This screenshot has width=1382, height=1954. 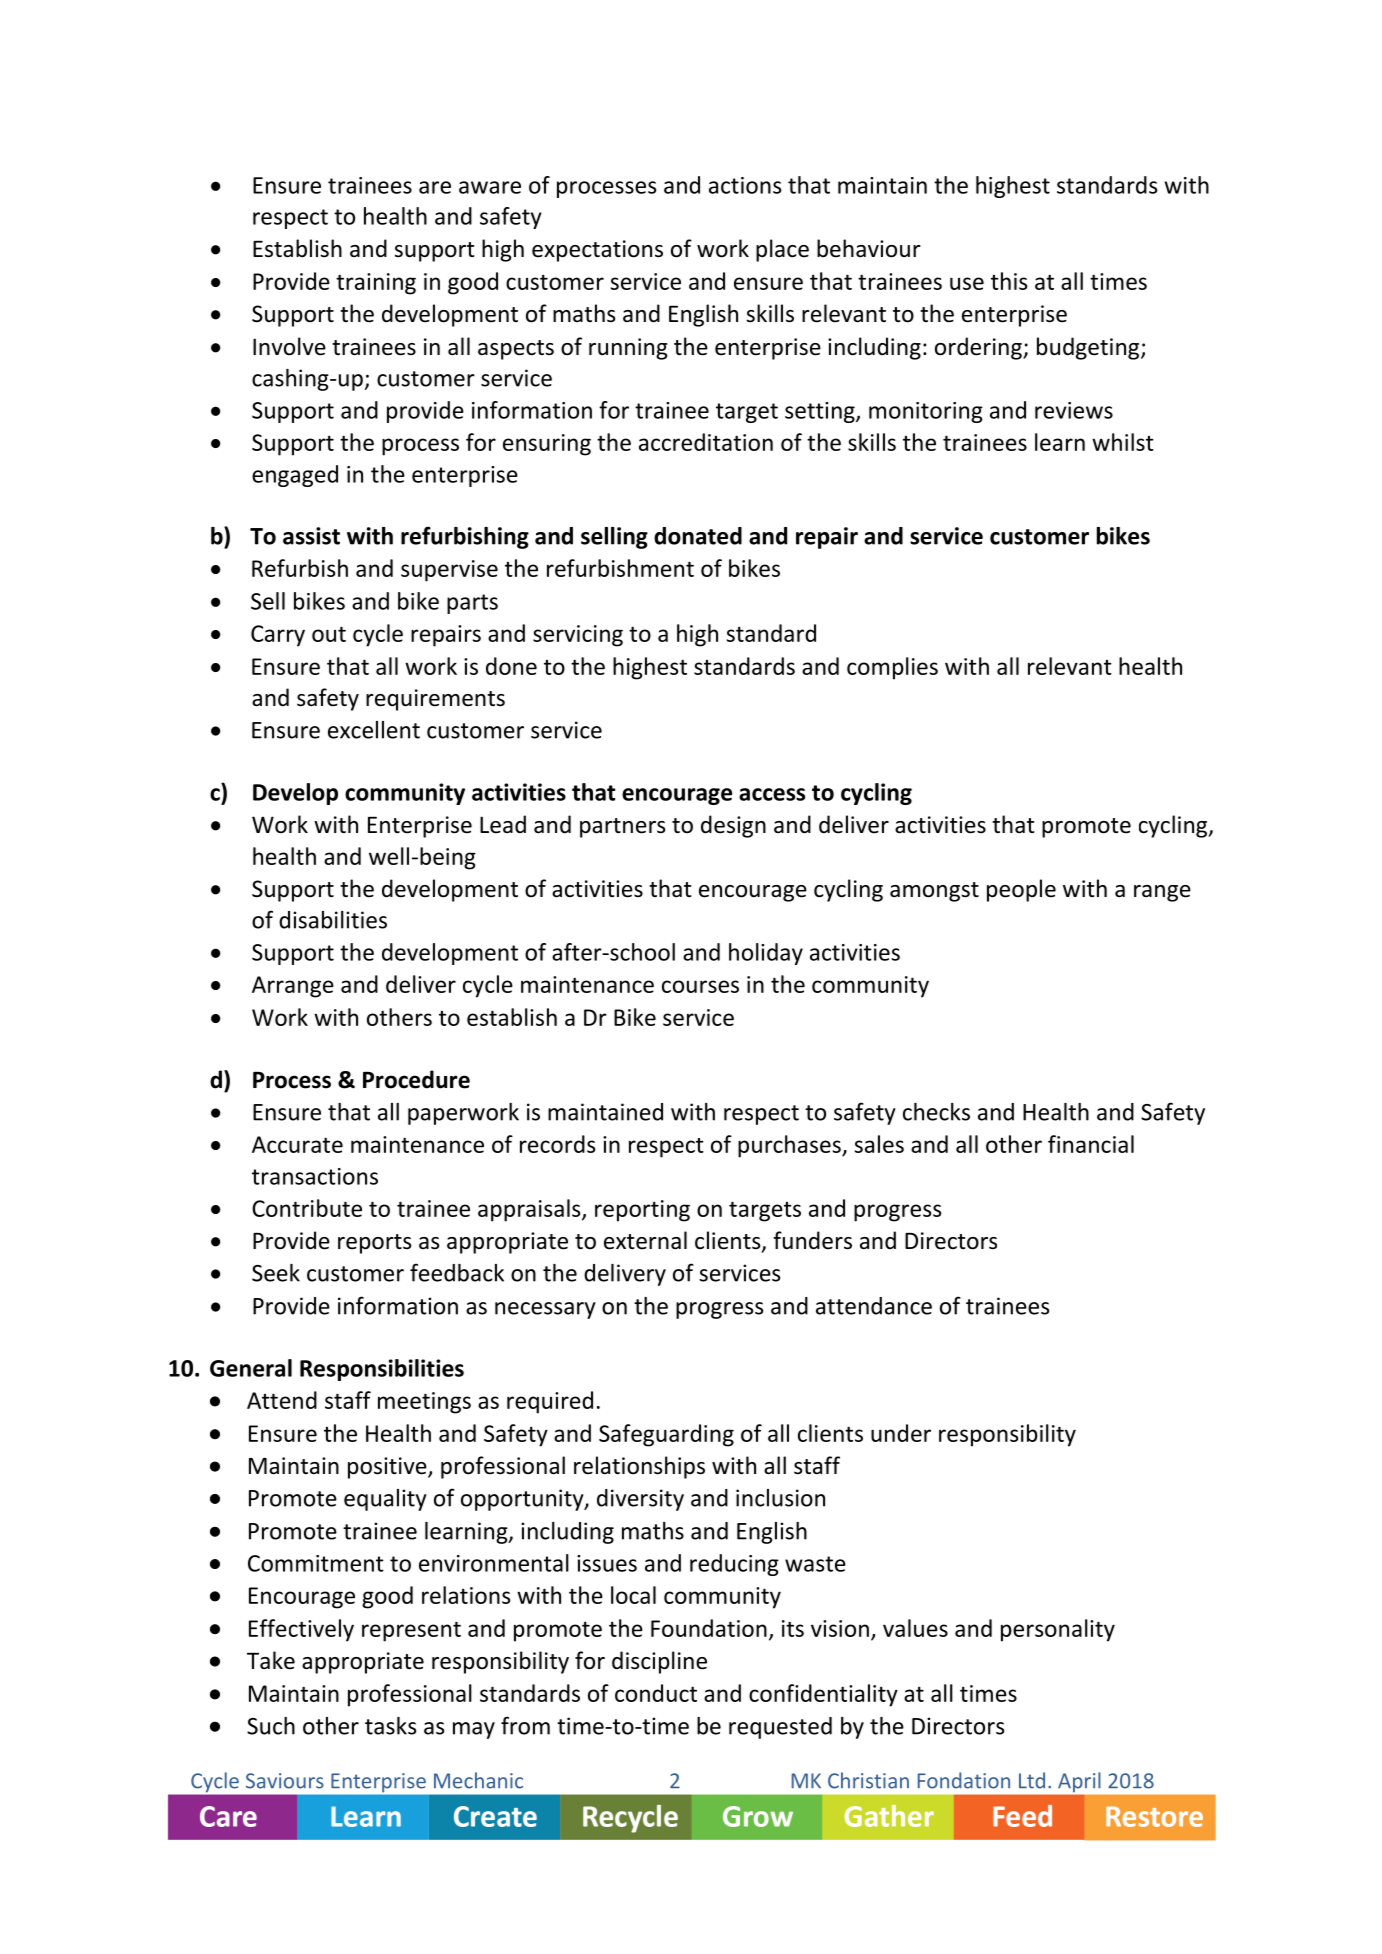 I want to click on reports, so click(x=374, y=1244).
